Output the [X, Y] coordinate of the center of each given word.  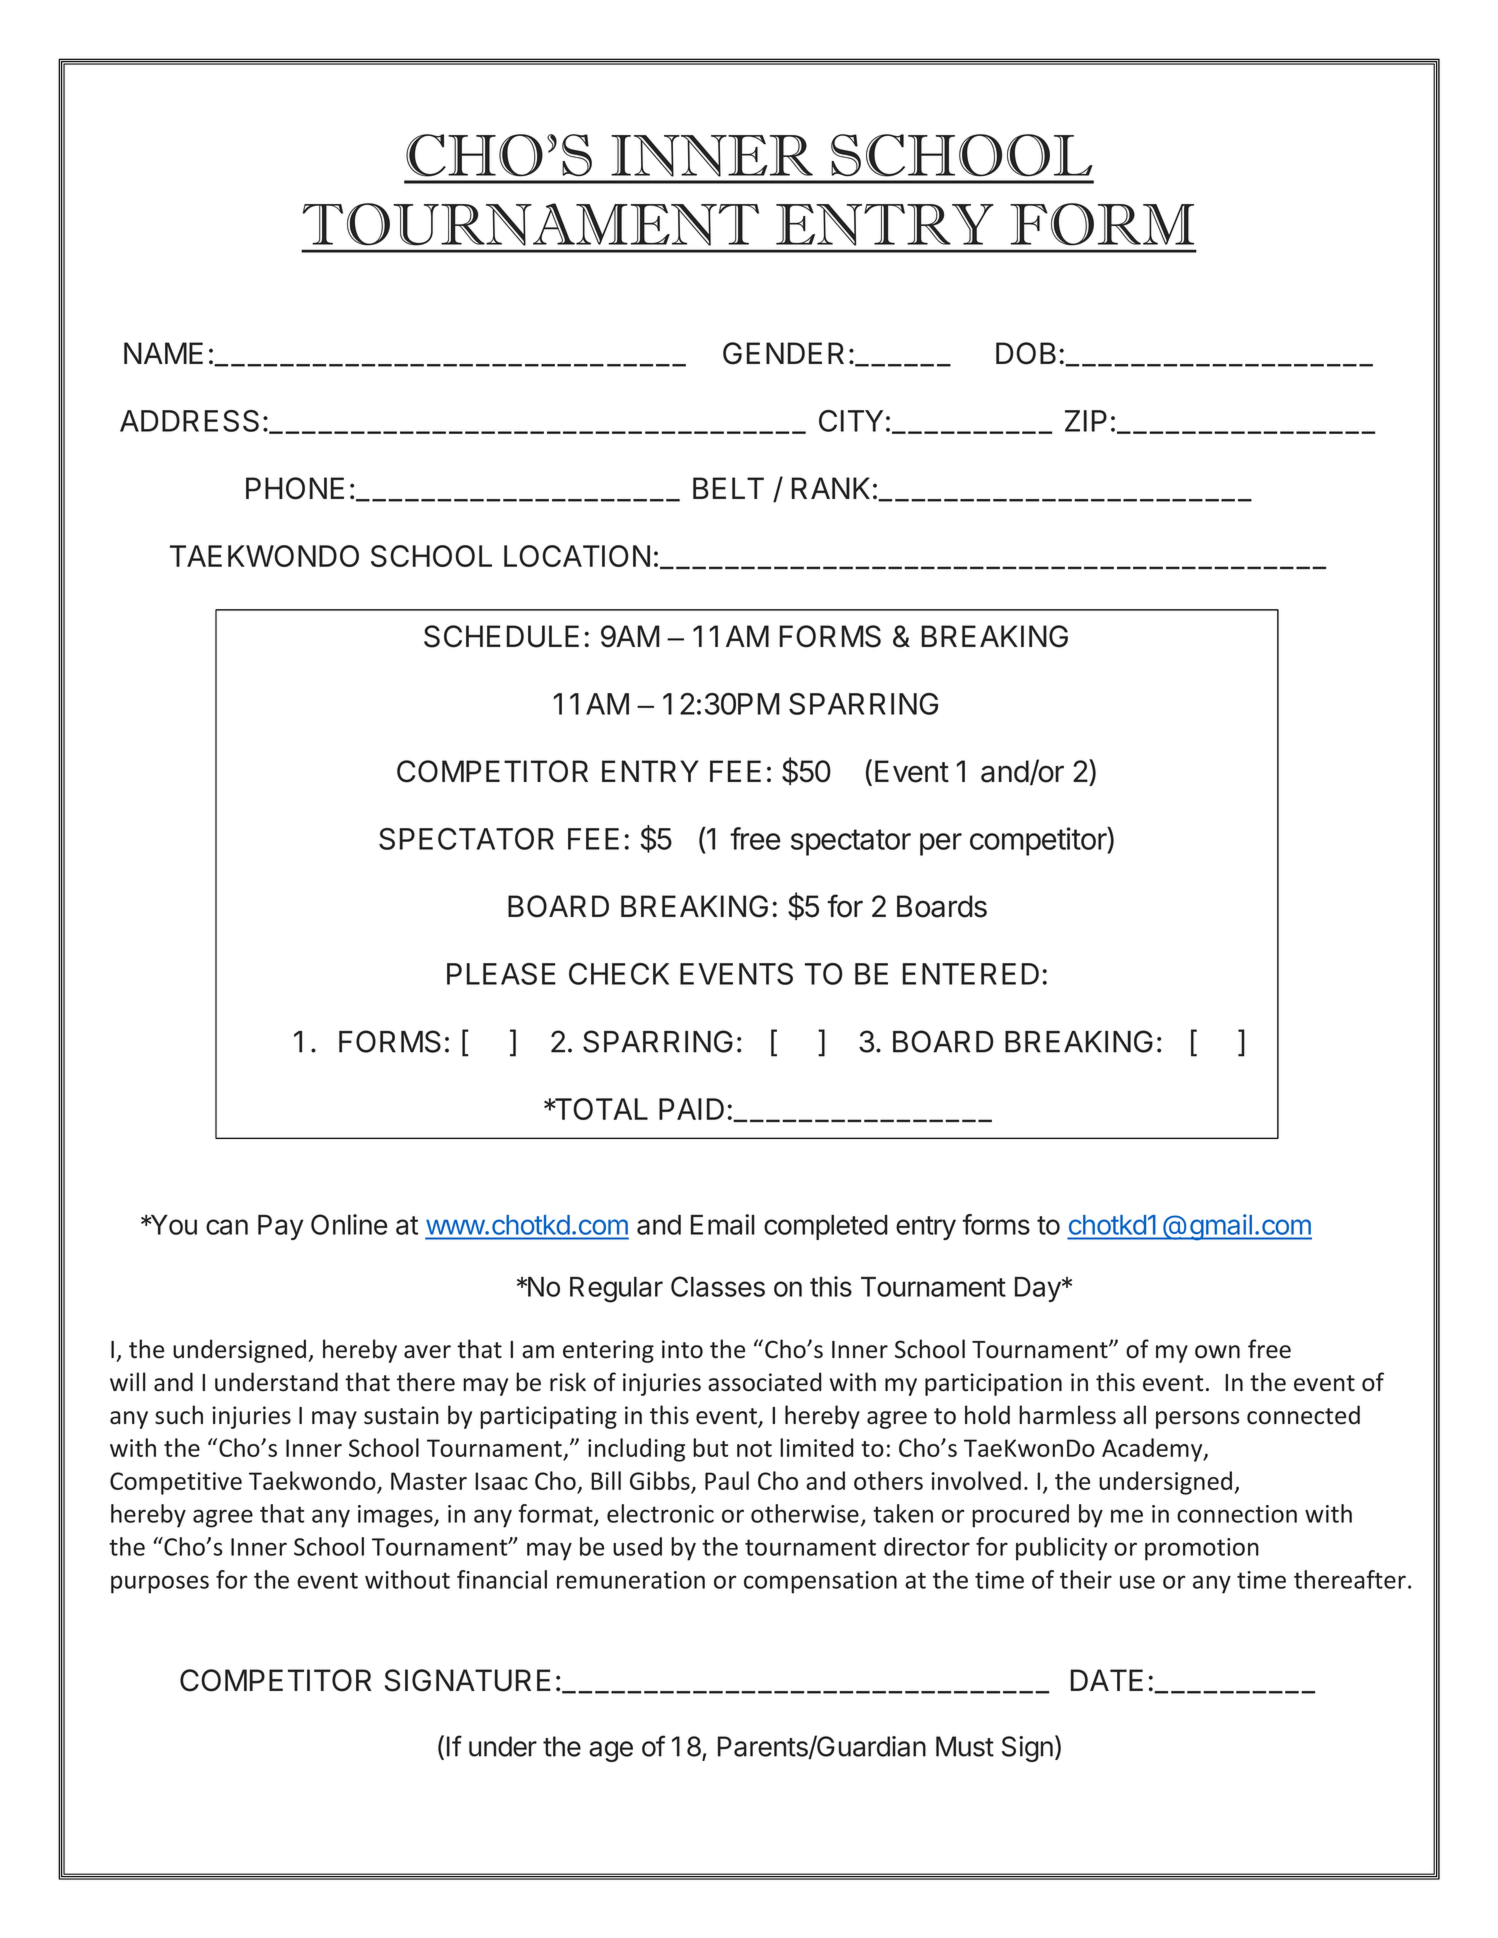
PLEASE [501, 974]
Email [723, 1224]
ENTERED [971, 974]
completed [826, 1227]
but [711, 1447]
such [179, 1415]
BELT [728, 488]
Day [1039, 1289]
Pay [281, 1227]
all [1134, 1415]
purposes [160, 1584]
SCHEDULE [501, 636]
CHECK [619, 974]
